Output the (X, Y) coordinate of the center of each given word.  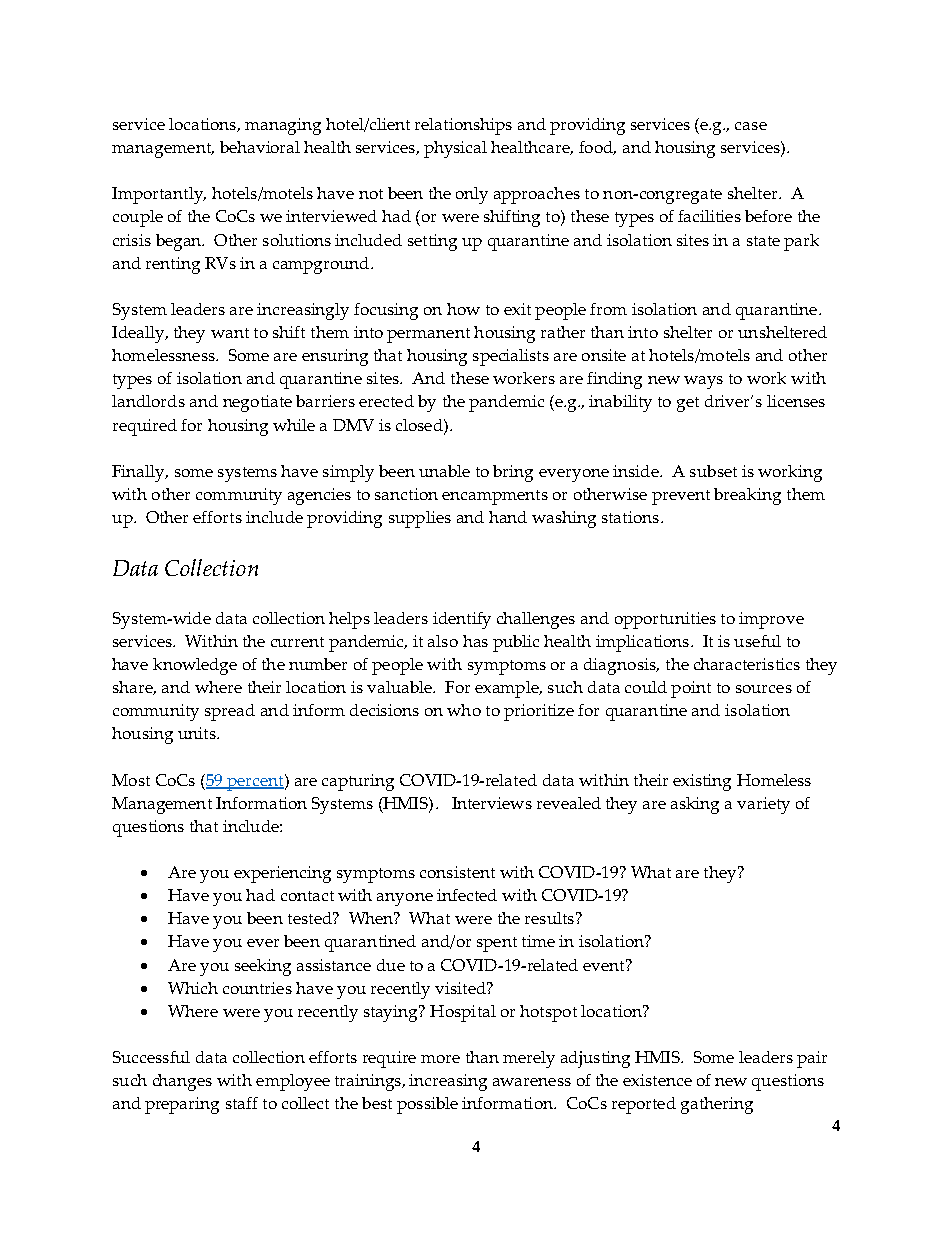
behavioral (260, 147)
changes (182, 1082)
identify (462, 620)
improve (771, 620)
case (751, 126)
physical (455, 149)
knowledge (195, 666)
